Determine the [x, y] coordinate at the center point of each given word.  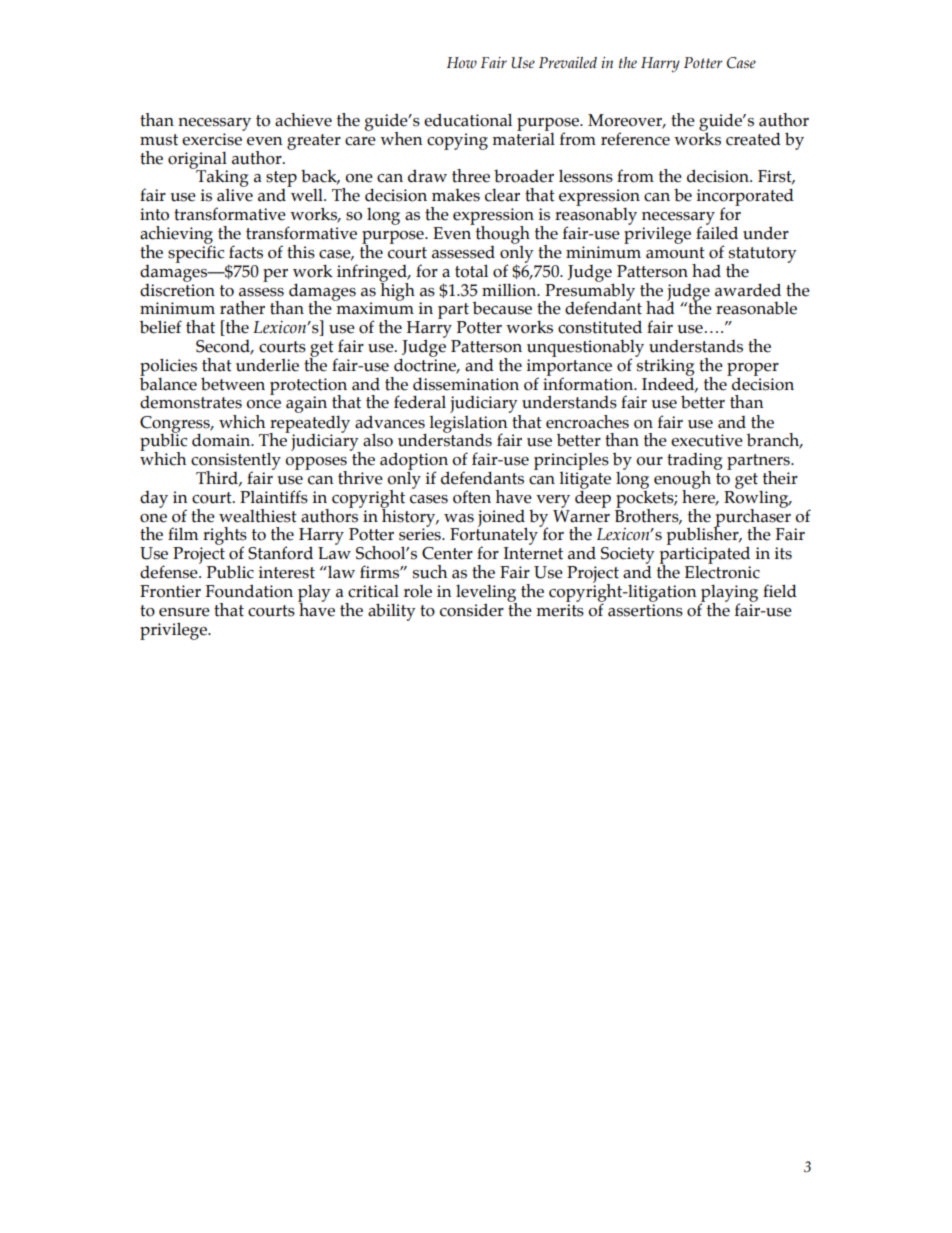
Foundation [249, 591]
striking [664, 367]
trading [694, 462]
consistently [236, 462]
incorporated [745, 198]
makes [456, 195]
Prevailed [568, 63]
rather [242, 308]
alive [235, 195]
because [502, 308]
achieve [303, 120]
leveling [486, 594]
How [462, 62]
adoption [414, 462]
